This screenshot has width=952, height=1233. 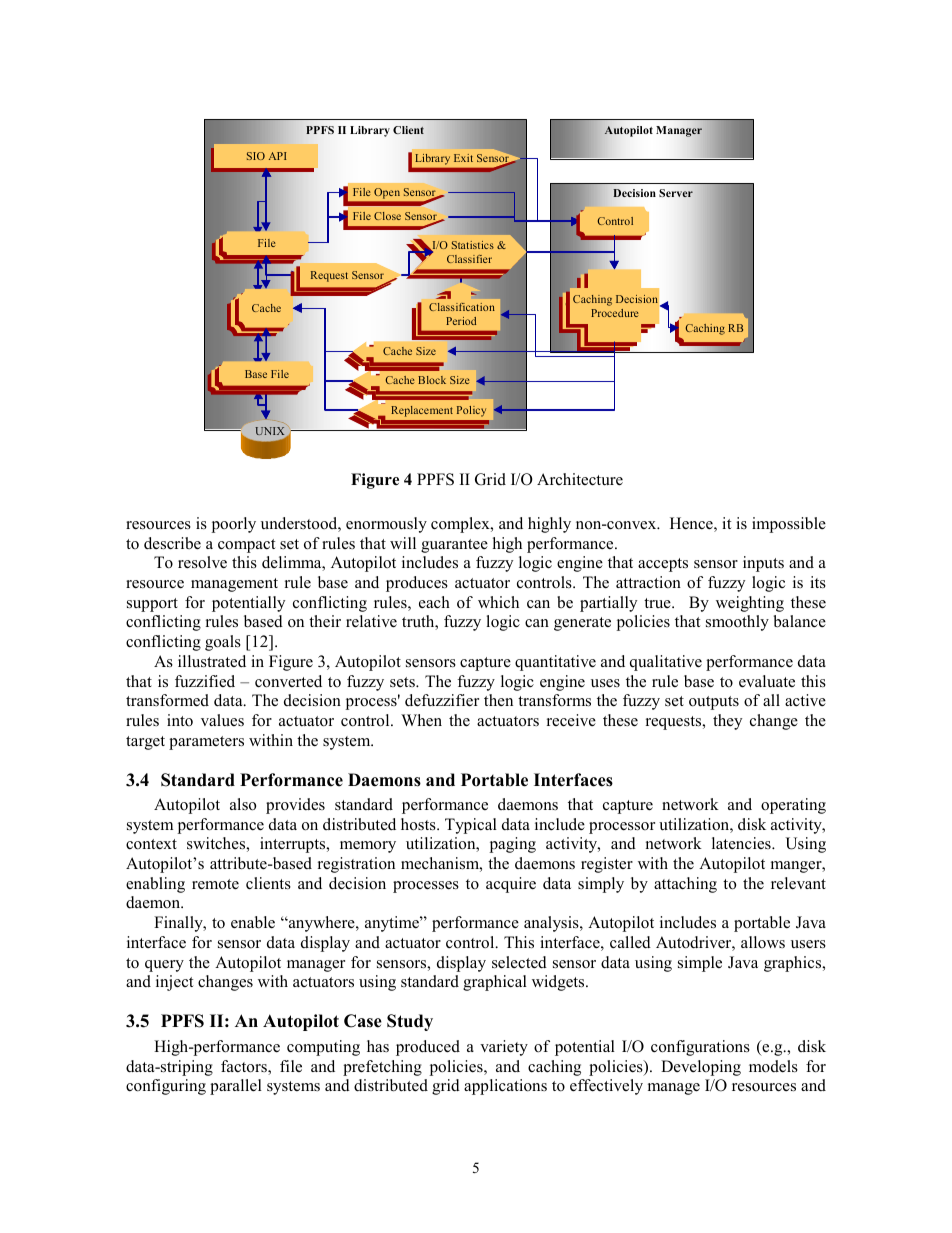 What do you see at coordinates (245, 1067) in the screenshot?
I see `factors` at bounding box center [245, 1067].
